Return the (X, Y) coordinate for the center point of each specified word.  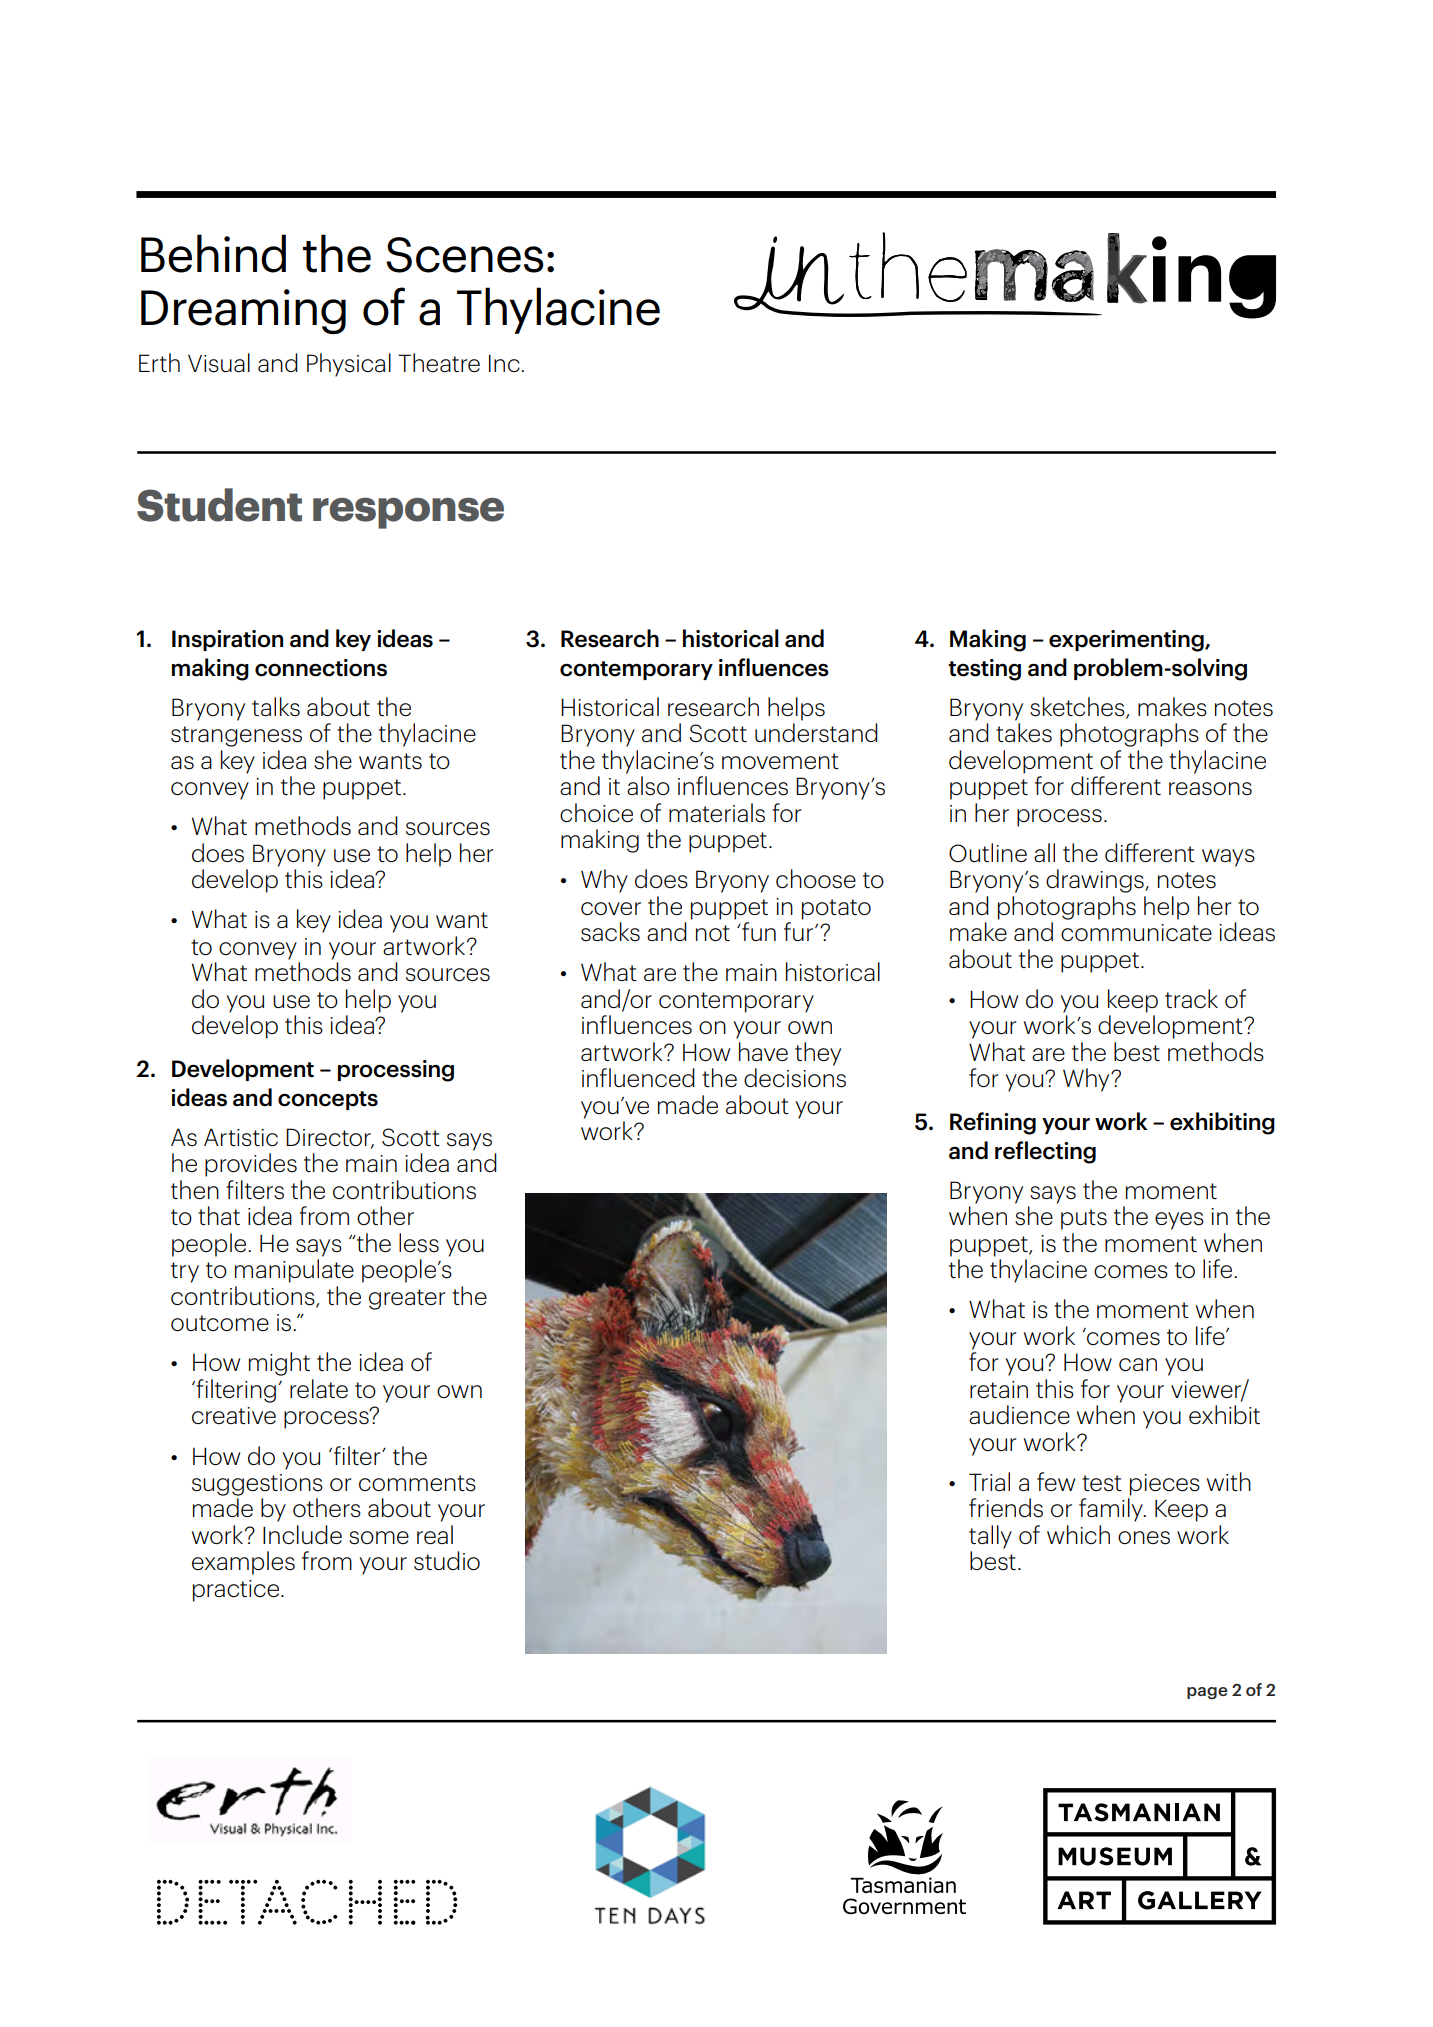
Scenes (465, 255)
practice (236, 1591)
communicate (1136, 932)
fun (758, 931)
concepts (328, 1100)
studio (447, 1561)
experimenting (1127, 641)
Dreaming (243, 312)
